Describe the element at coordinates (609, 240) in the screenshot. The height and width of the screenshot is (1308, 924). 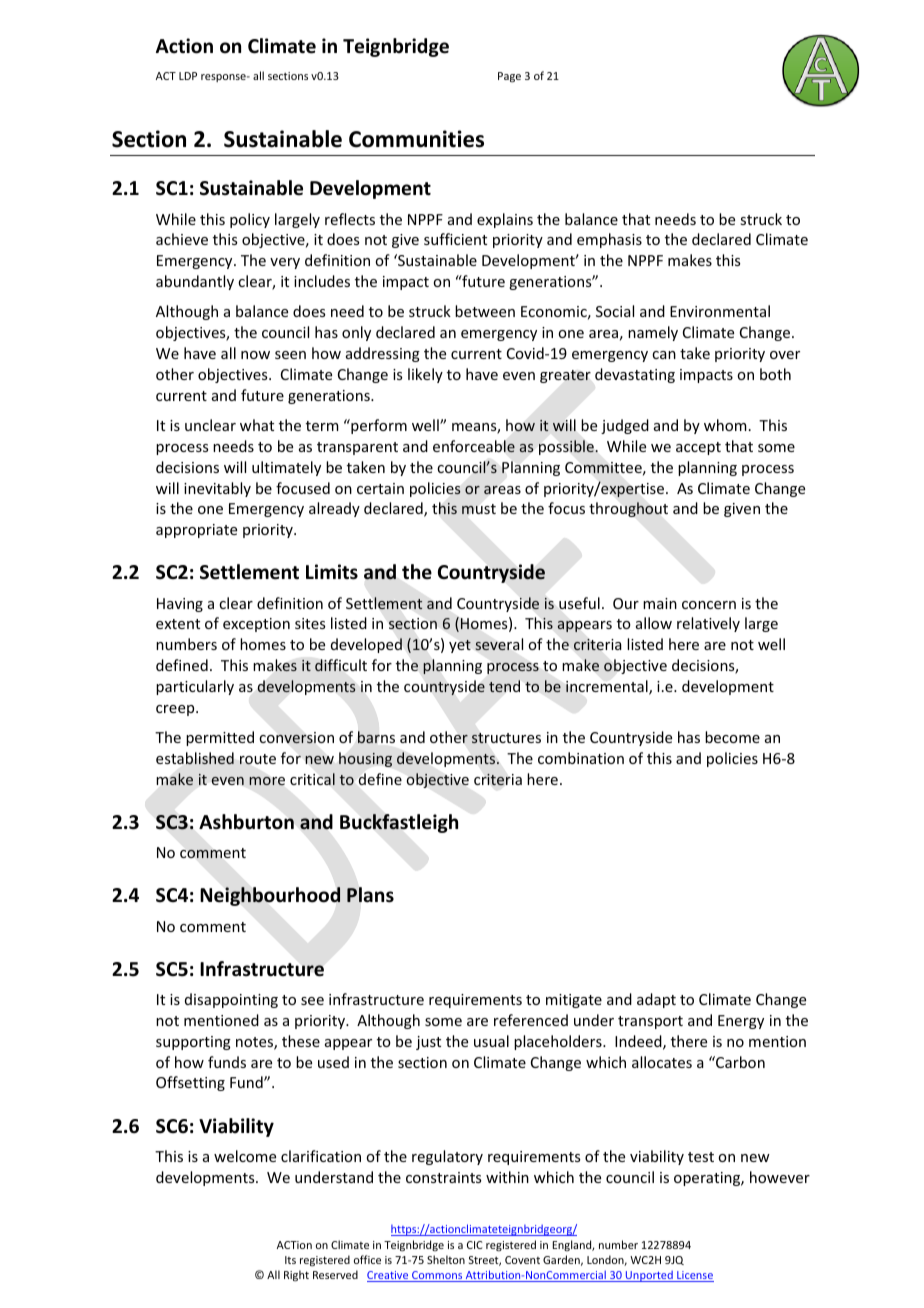
I see `emphasis` at that location.
